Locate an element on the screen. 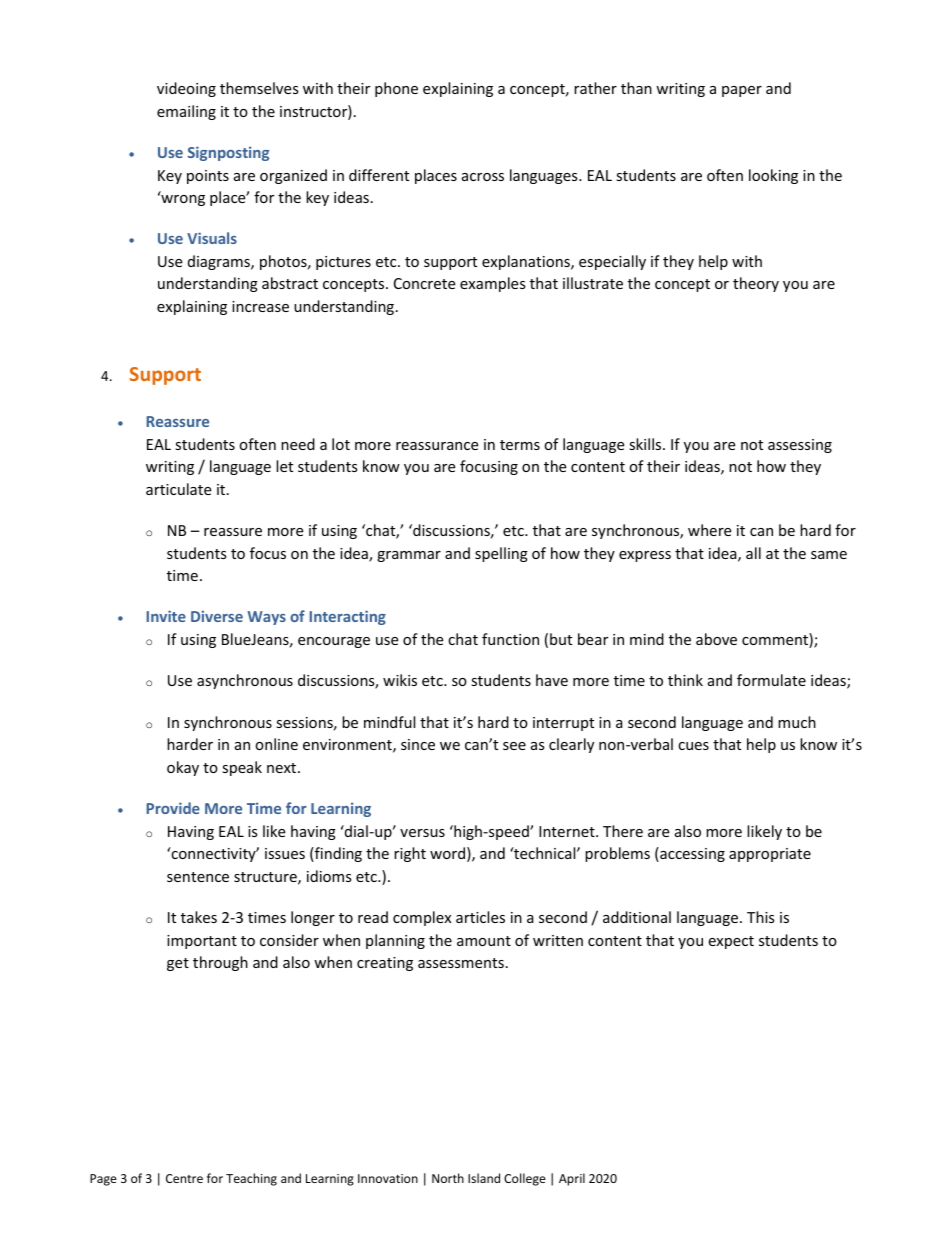  Island is located at coordinates (484, 1178).
